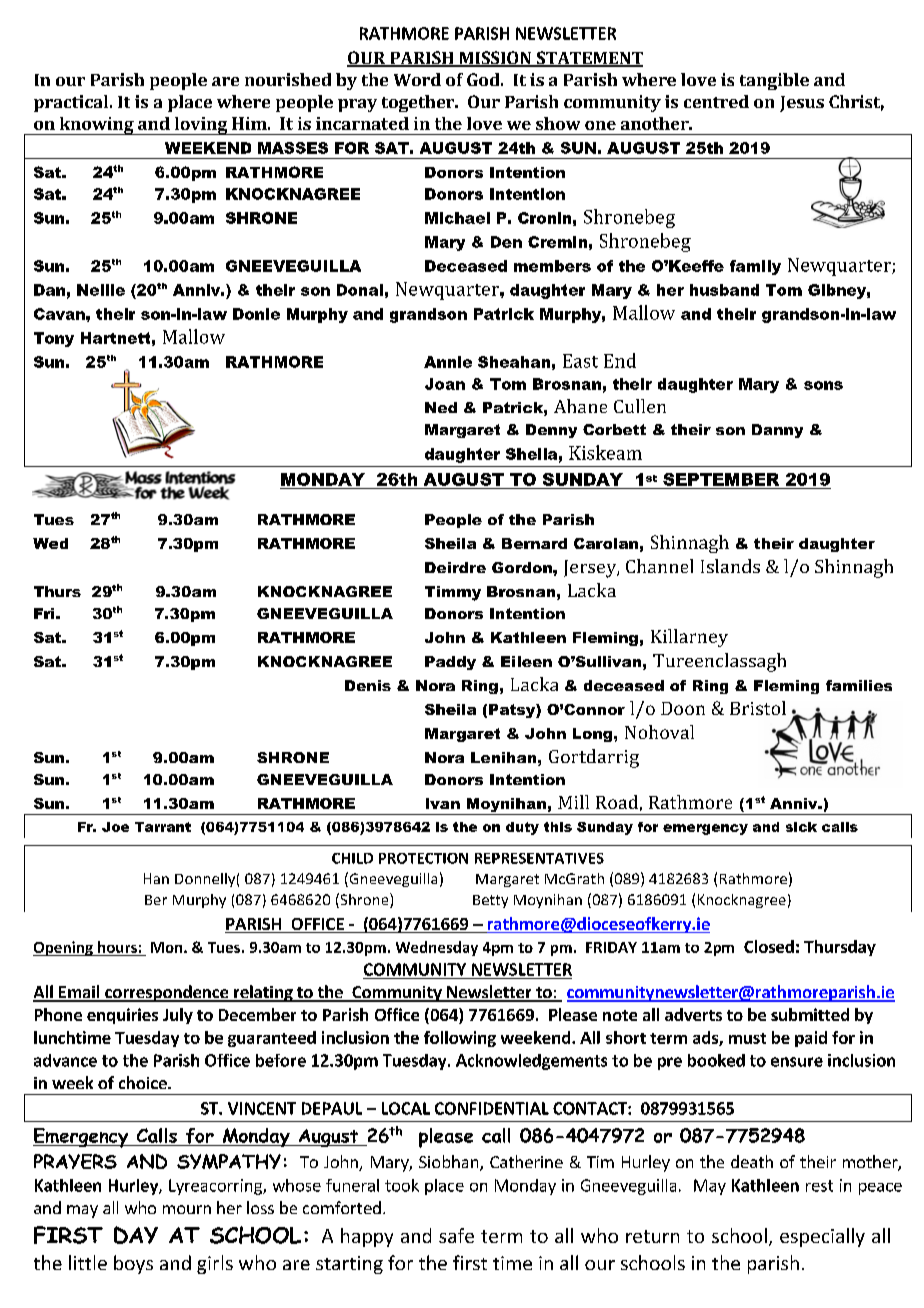  Describe the element at coordinates (822, 1237) in the image. I see `especially` at that location.
